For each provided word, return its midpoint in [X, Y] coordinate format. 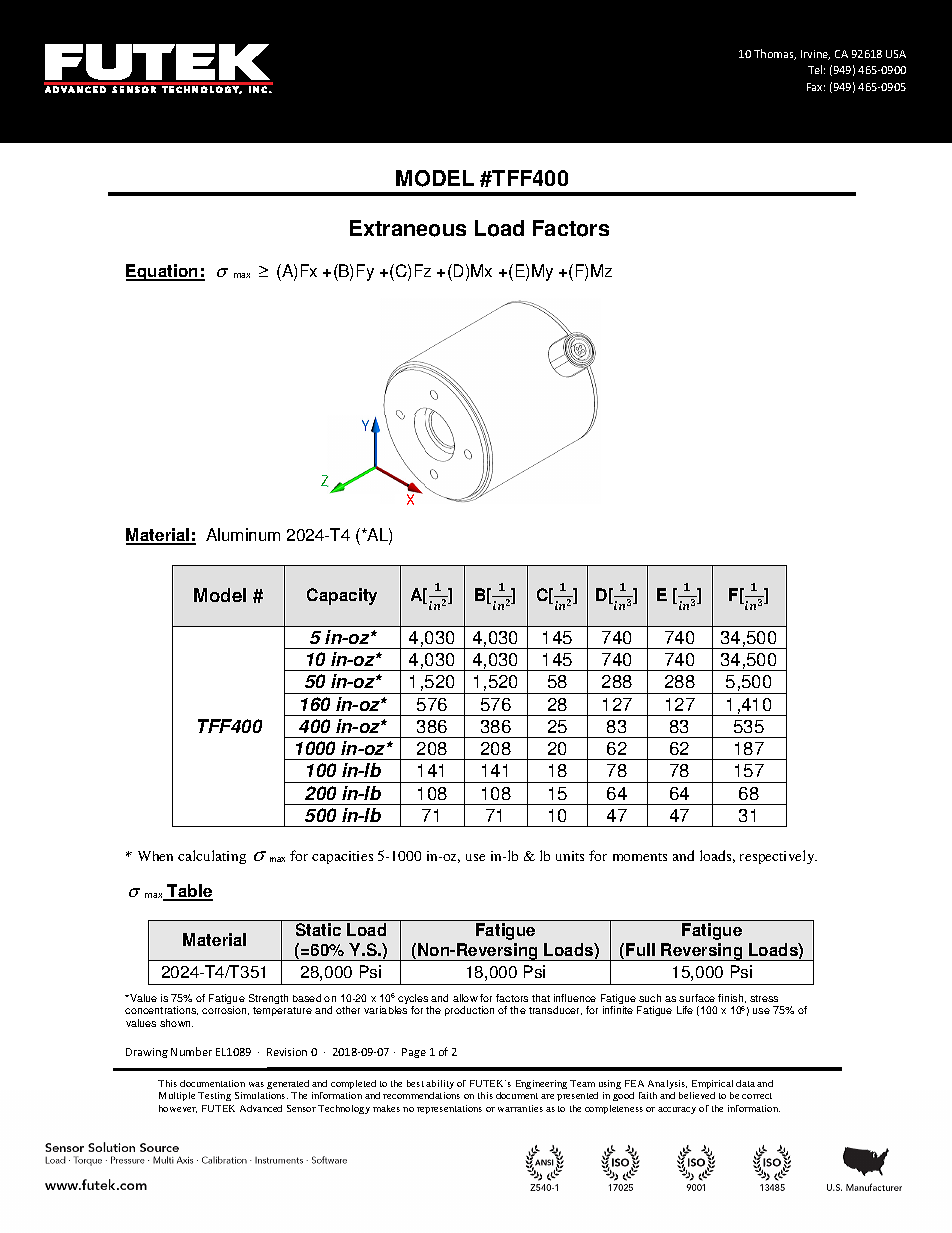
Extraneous [408, 228]
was [256, 1084]
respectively [778, 857]
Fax [816, 87]
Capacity [342, 596]
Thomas [775, 54]
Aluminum [243, 534]
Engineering [541, 1084]
